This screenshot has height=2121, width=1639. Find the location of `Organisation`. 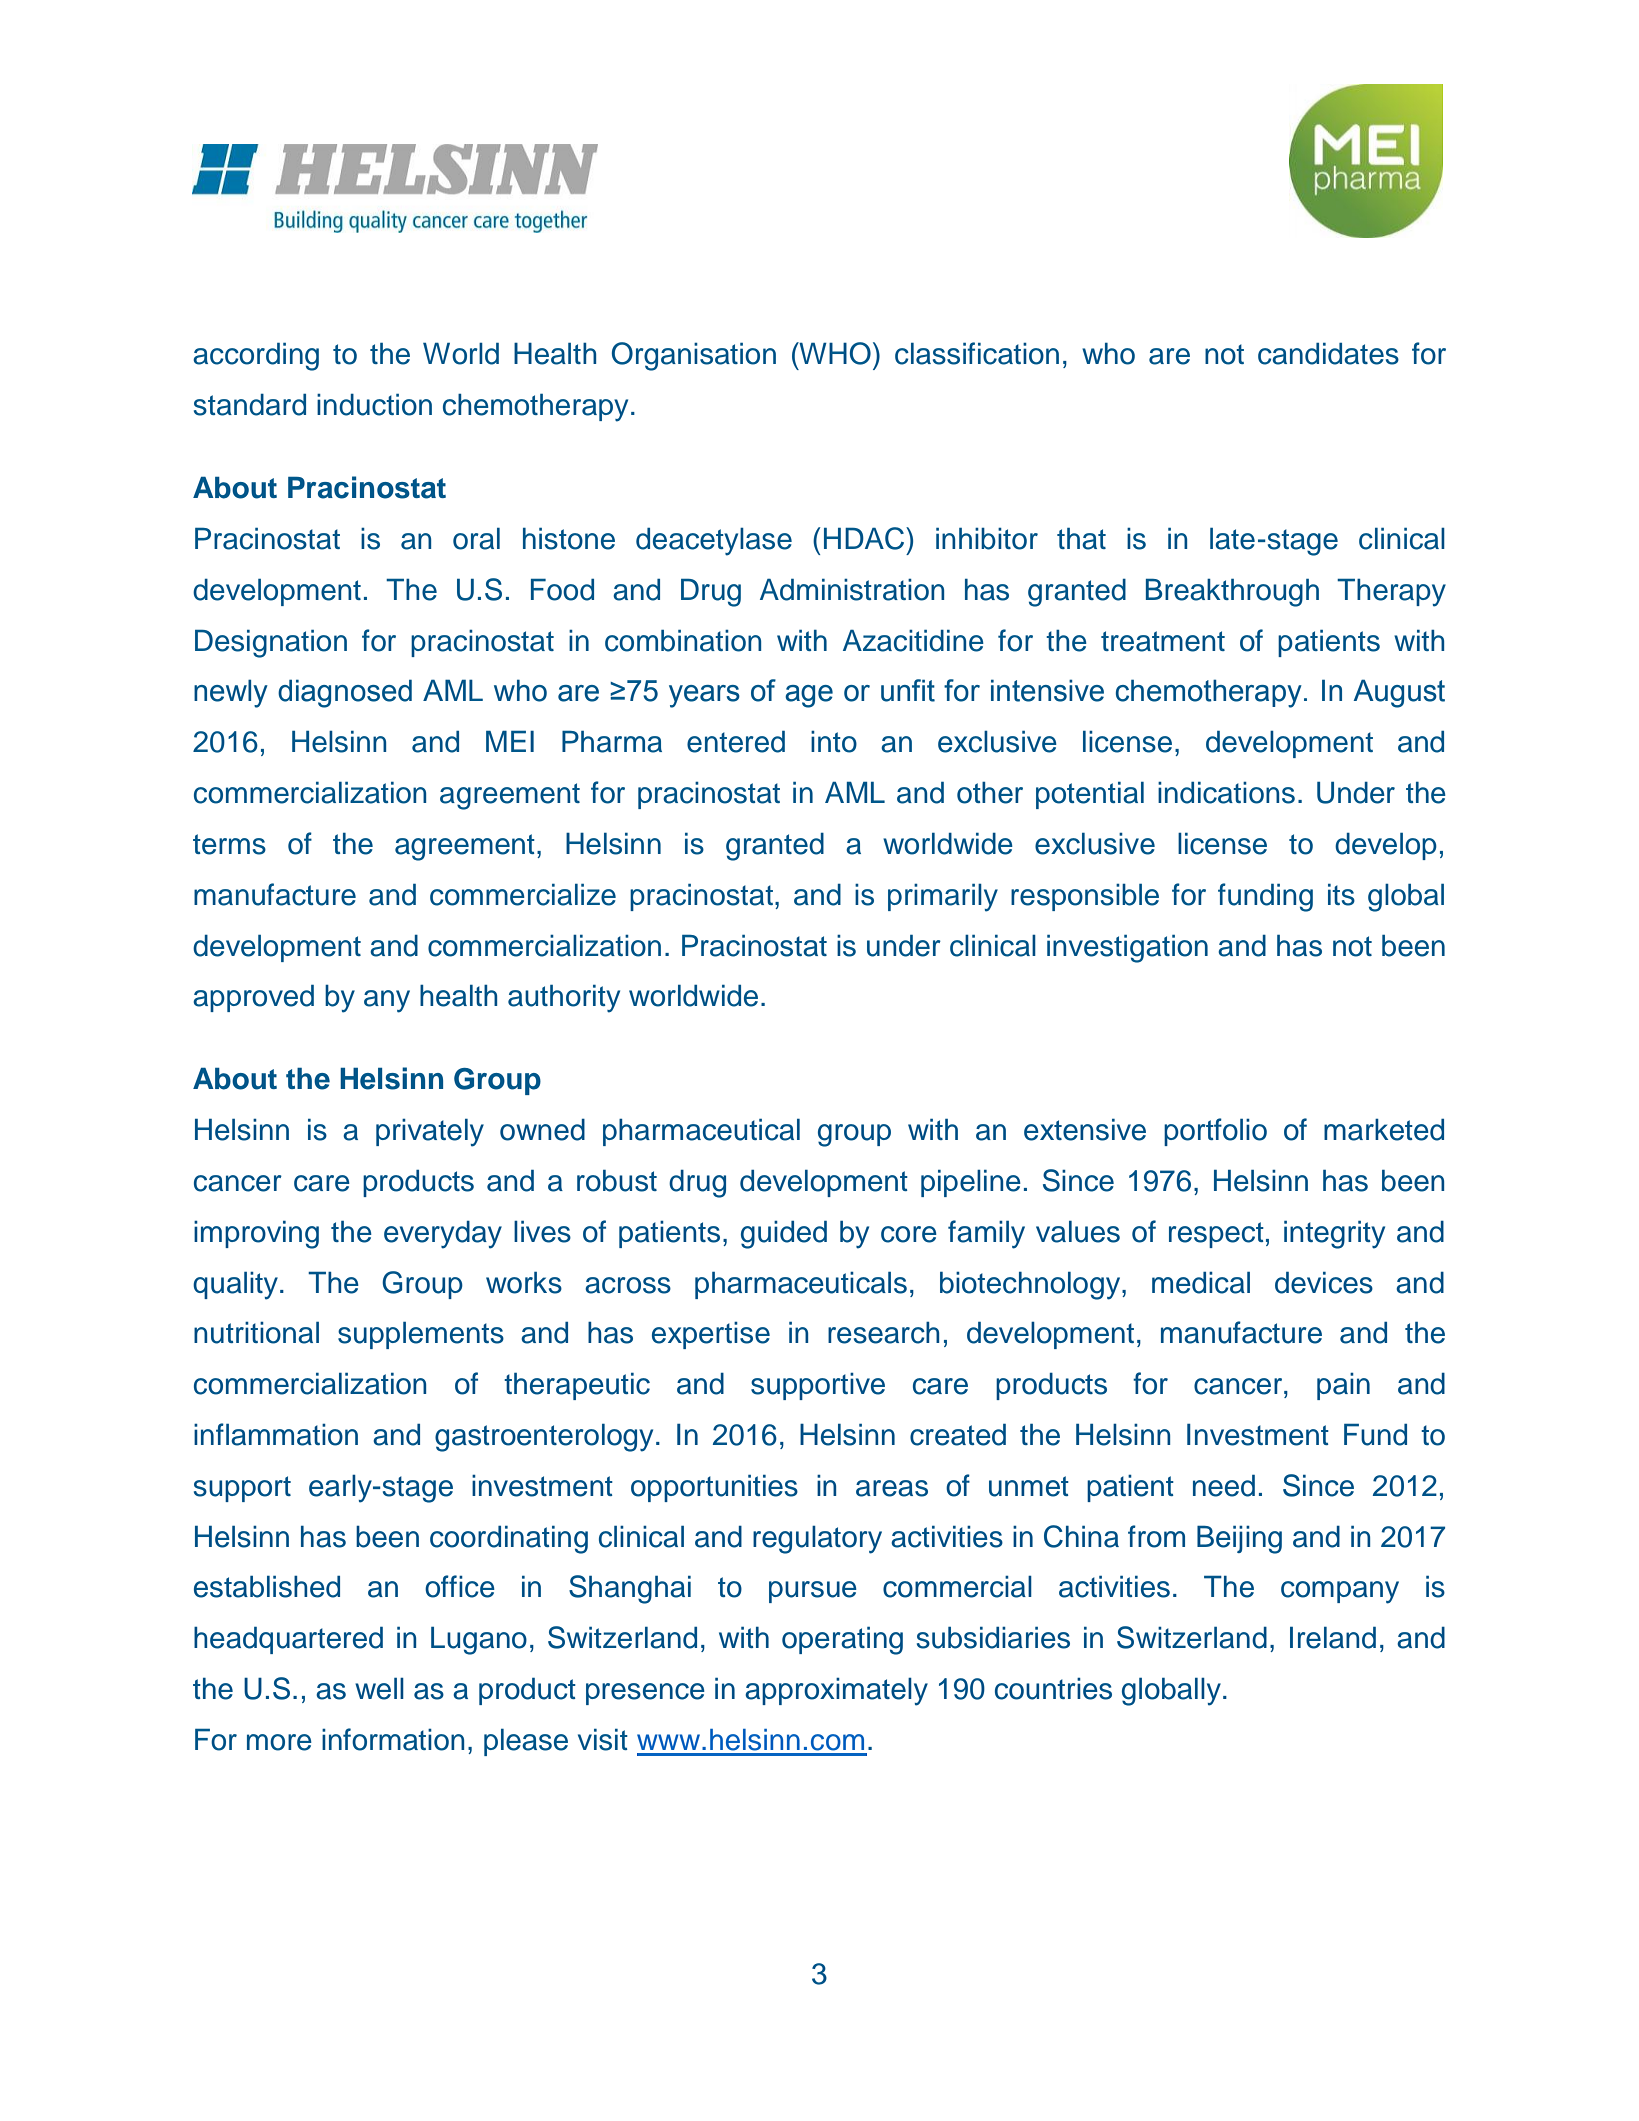

Organisation is located at coordinates (694, 356).
